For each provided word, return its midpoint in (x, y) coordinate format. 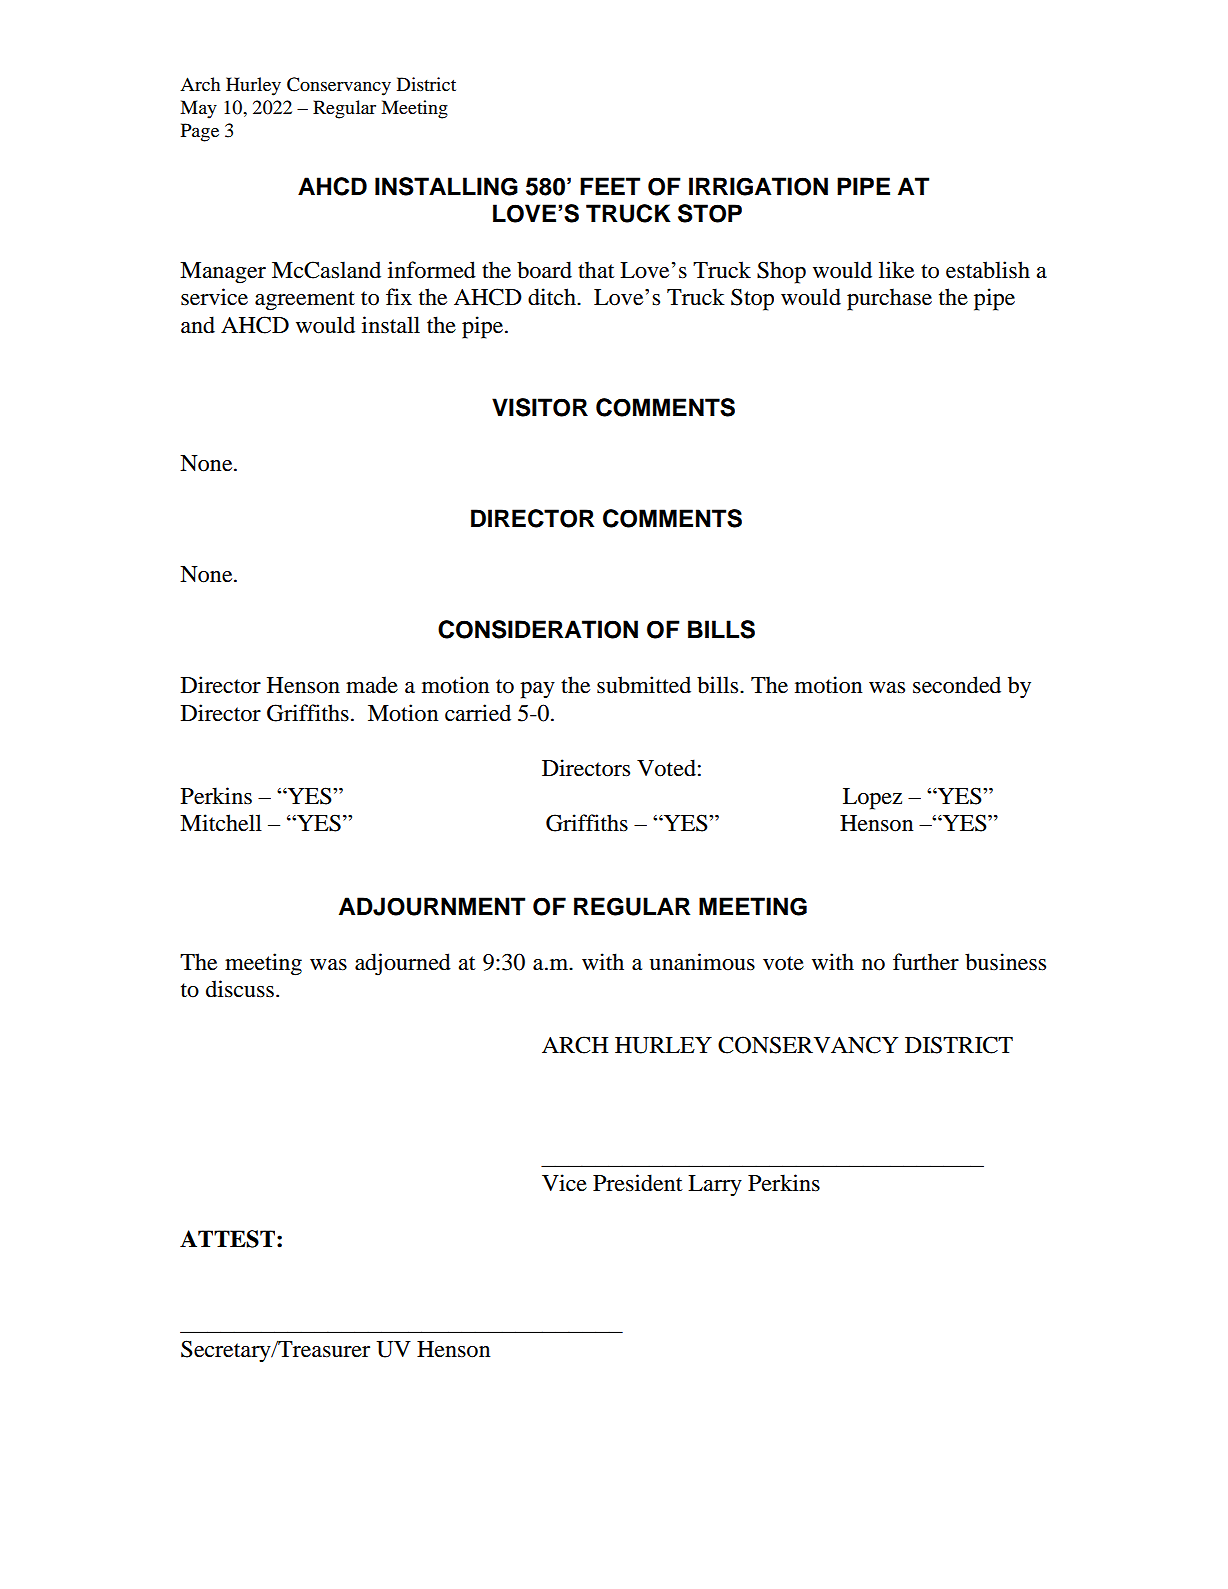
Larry (715, 1186)
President (638, 1183)
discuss (240, 989)
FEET (610, 186)
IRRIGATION (758, 186)
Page (200, 132)
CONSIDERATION (538, 629)
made (372, 685)
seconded (957, 685)
